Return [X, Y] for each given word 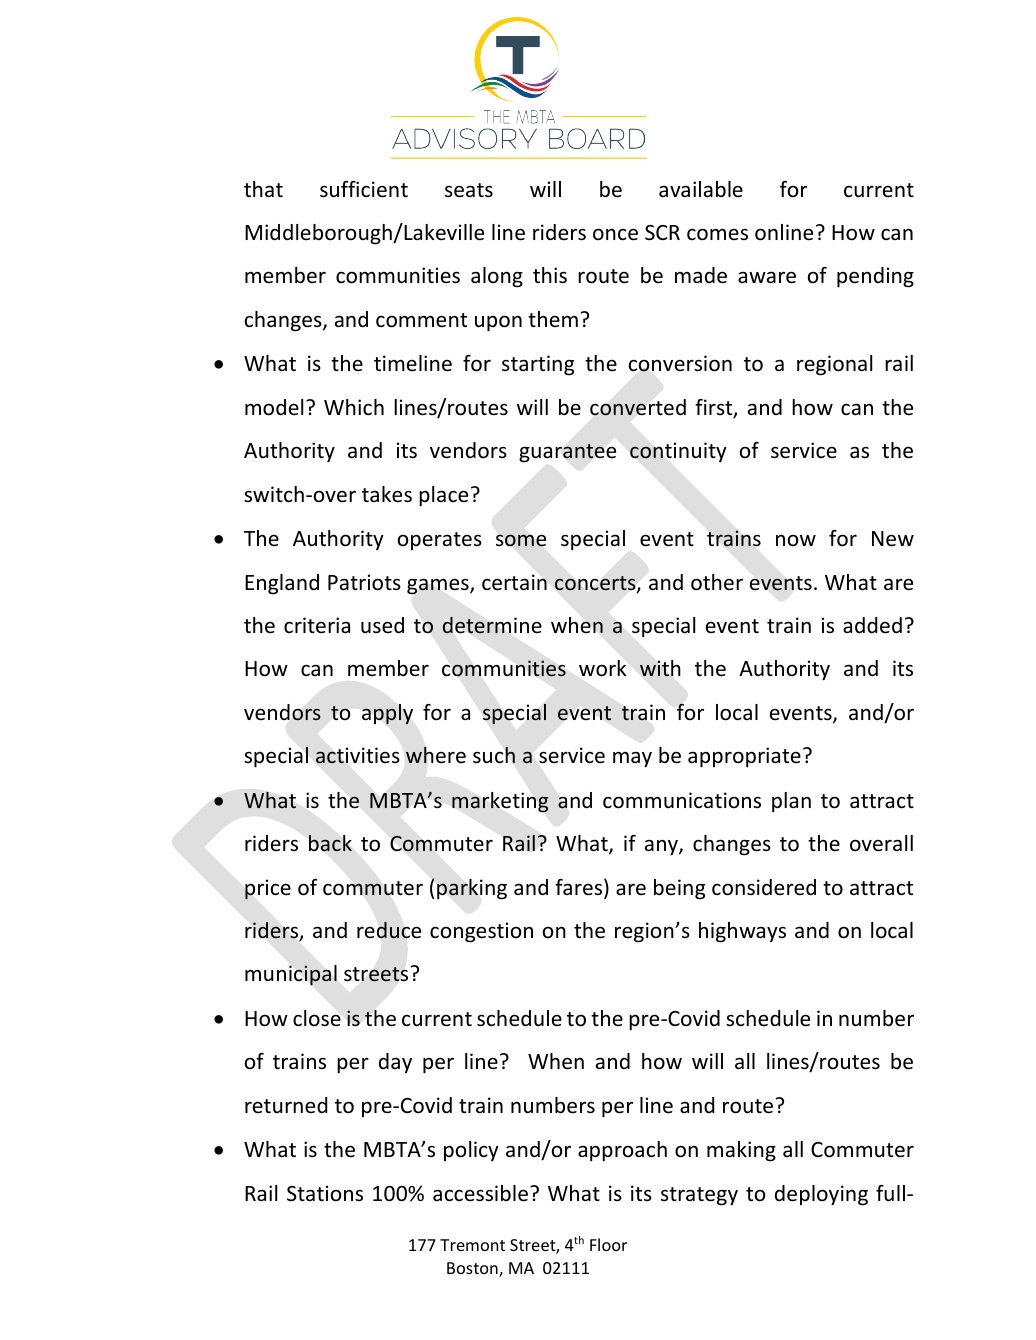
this [550, 275]
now [796, 540]
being [679, 889]
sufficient [364, 189]
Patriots [364, 582]
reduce [389, 930]
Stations [325, 1193]
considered [764, 887]
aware [767, 277]
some [521, 540]
